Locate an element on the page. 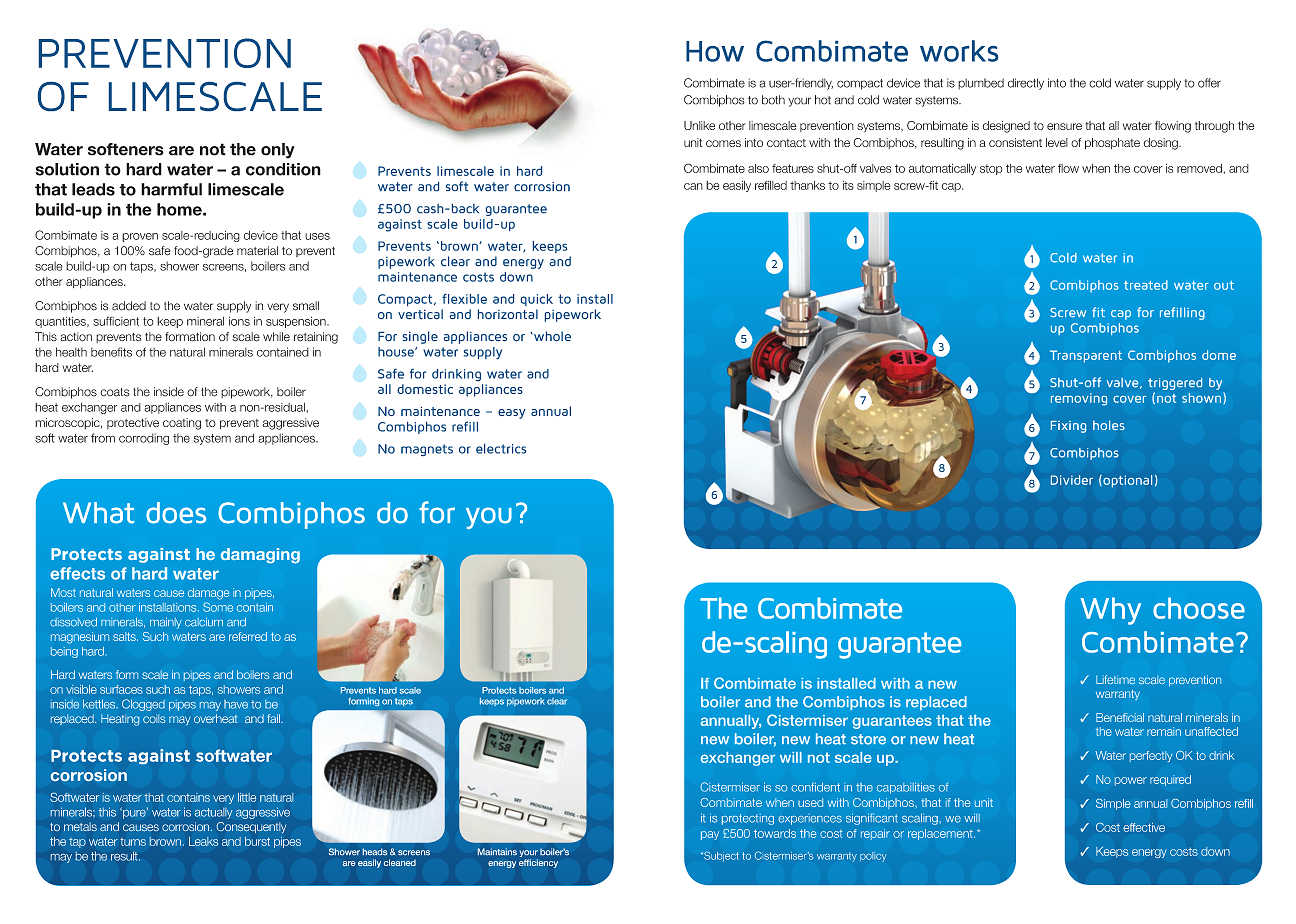  only is located at coordinates (278, 151).
